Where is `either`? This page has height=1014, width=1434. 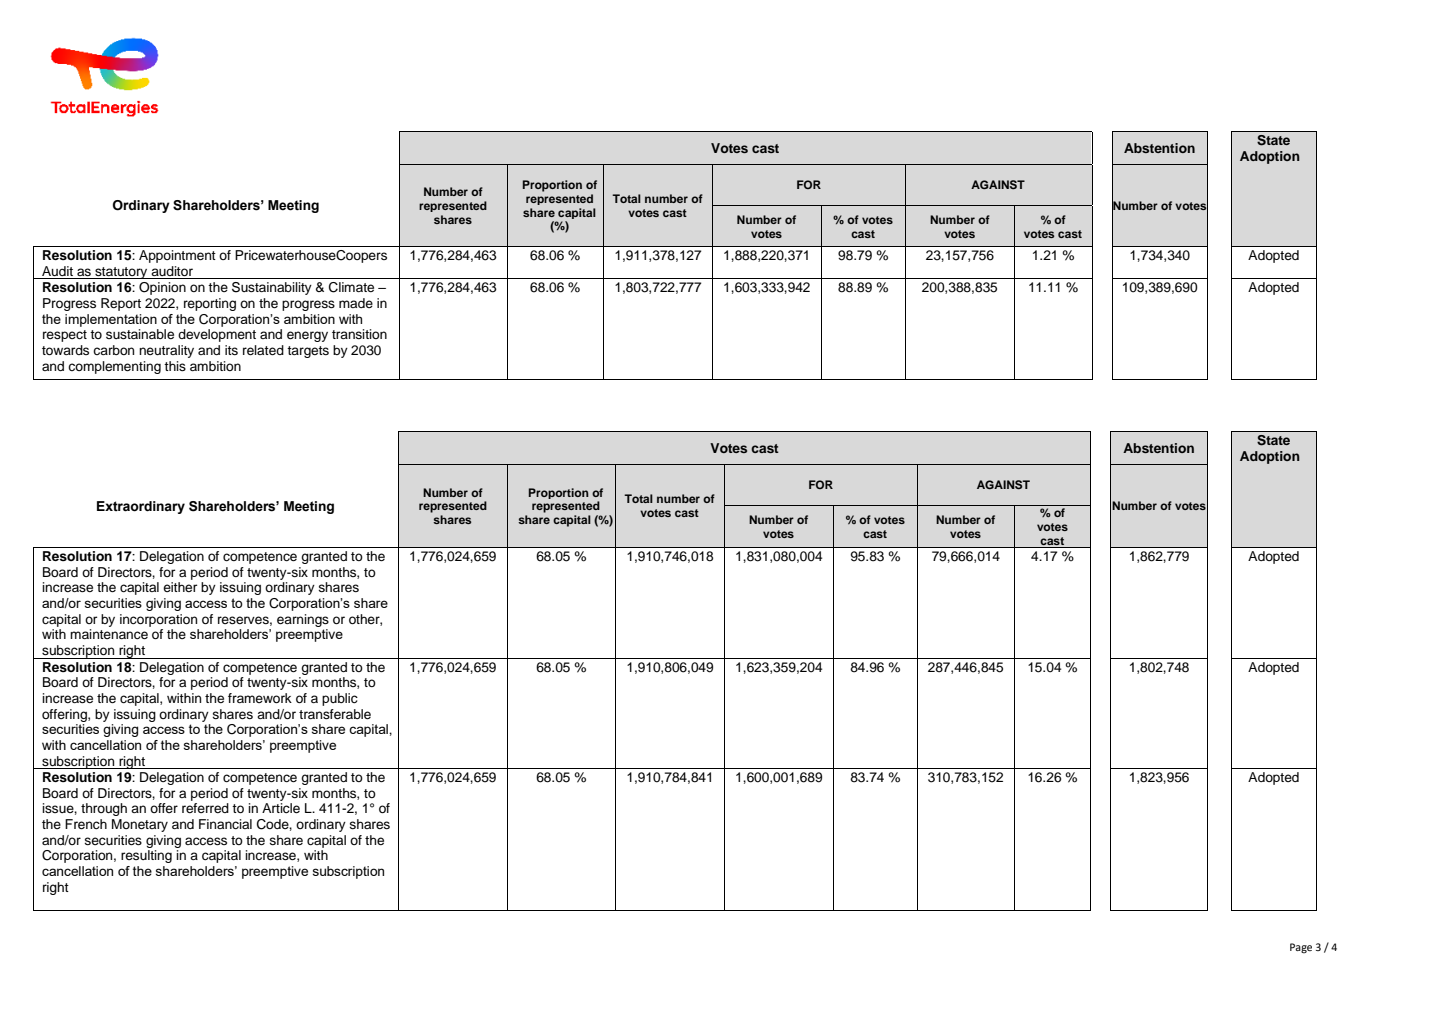 either is located at coordinates (180, 587).
